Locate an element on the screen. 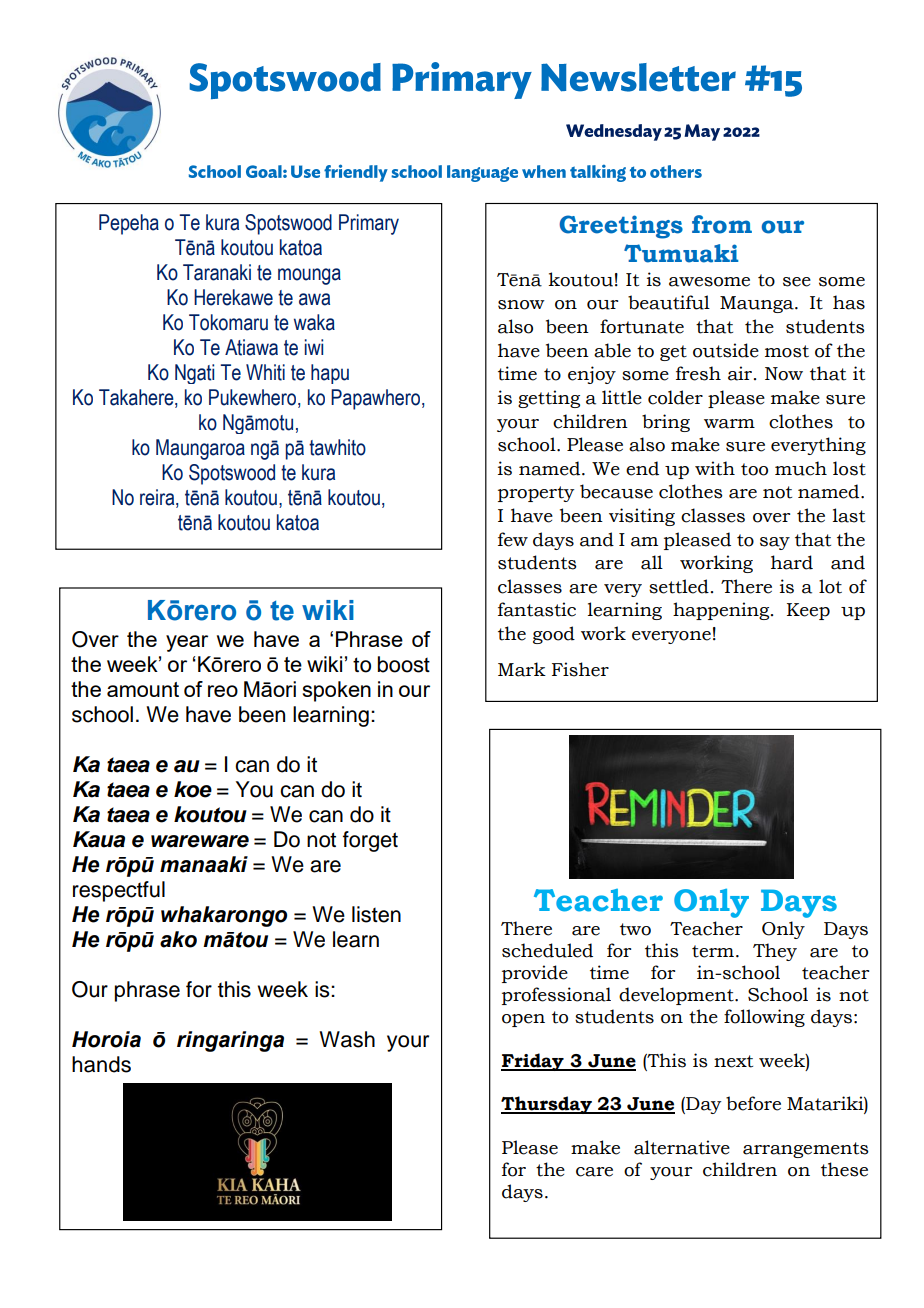  They is located at coordinates (775, 952).
